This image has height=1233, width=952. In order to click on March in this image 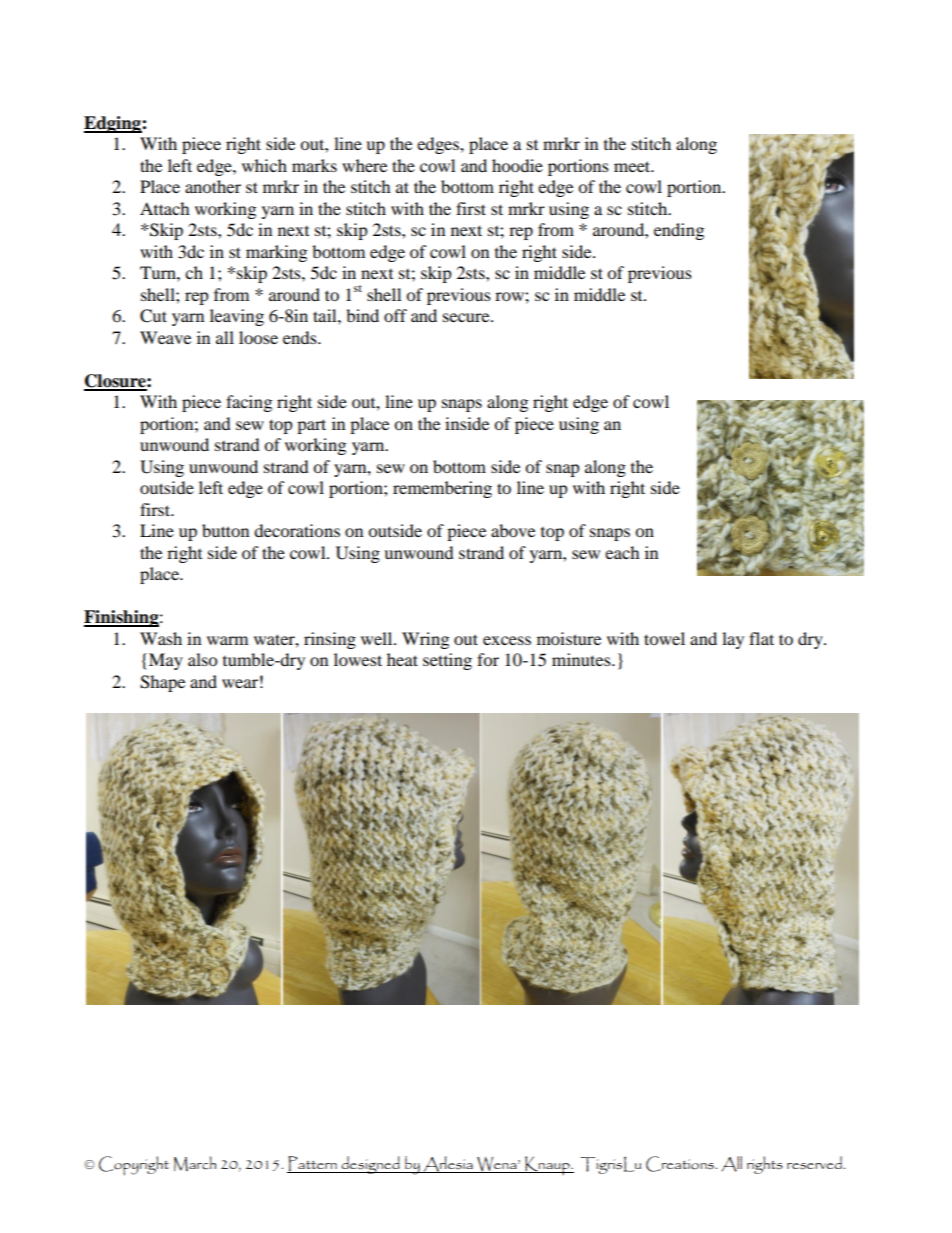, I will do `click(195, 1164)`.
